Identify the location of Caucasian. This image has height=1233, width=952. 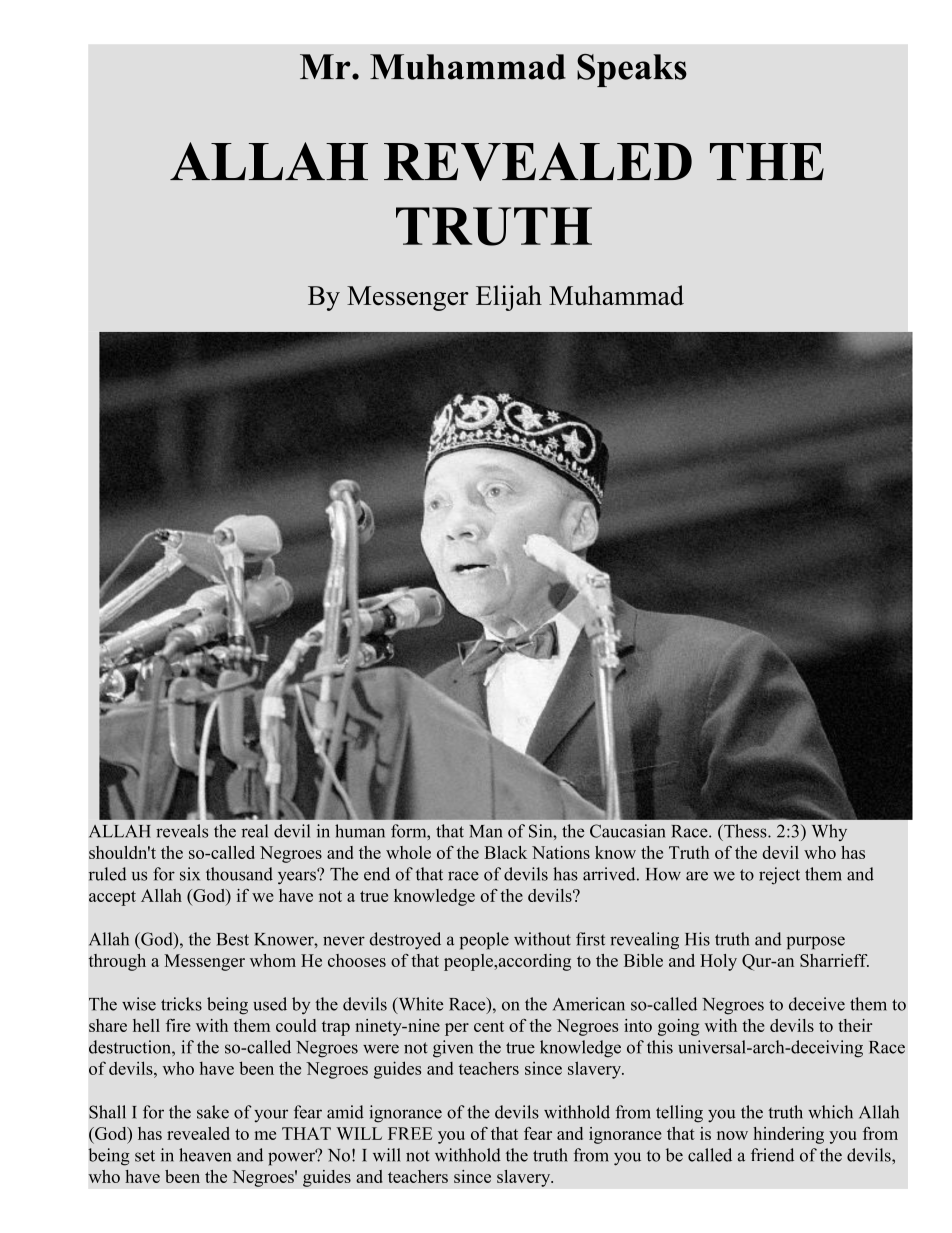
(628, 831).
